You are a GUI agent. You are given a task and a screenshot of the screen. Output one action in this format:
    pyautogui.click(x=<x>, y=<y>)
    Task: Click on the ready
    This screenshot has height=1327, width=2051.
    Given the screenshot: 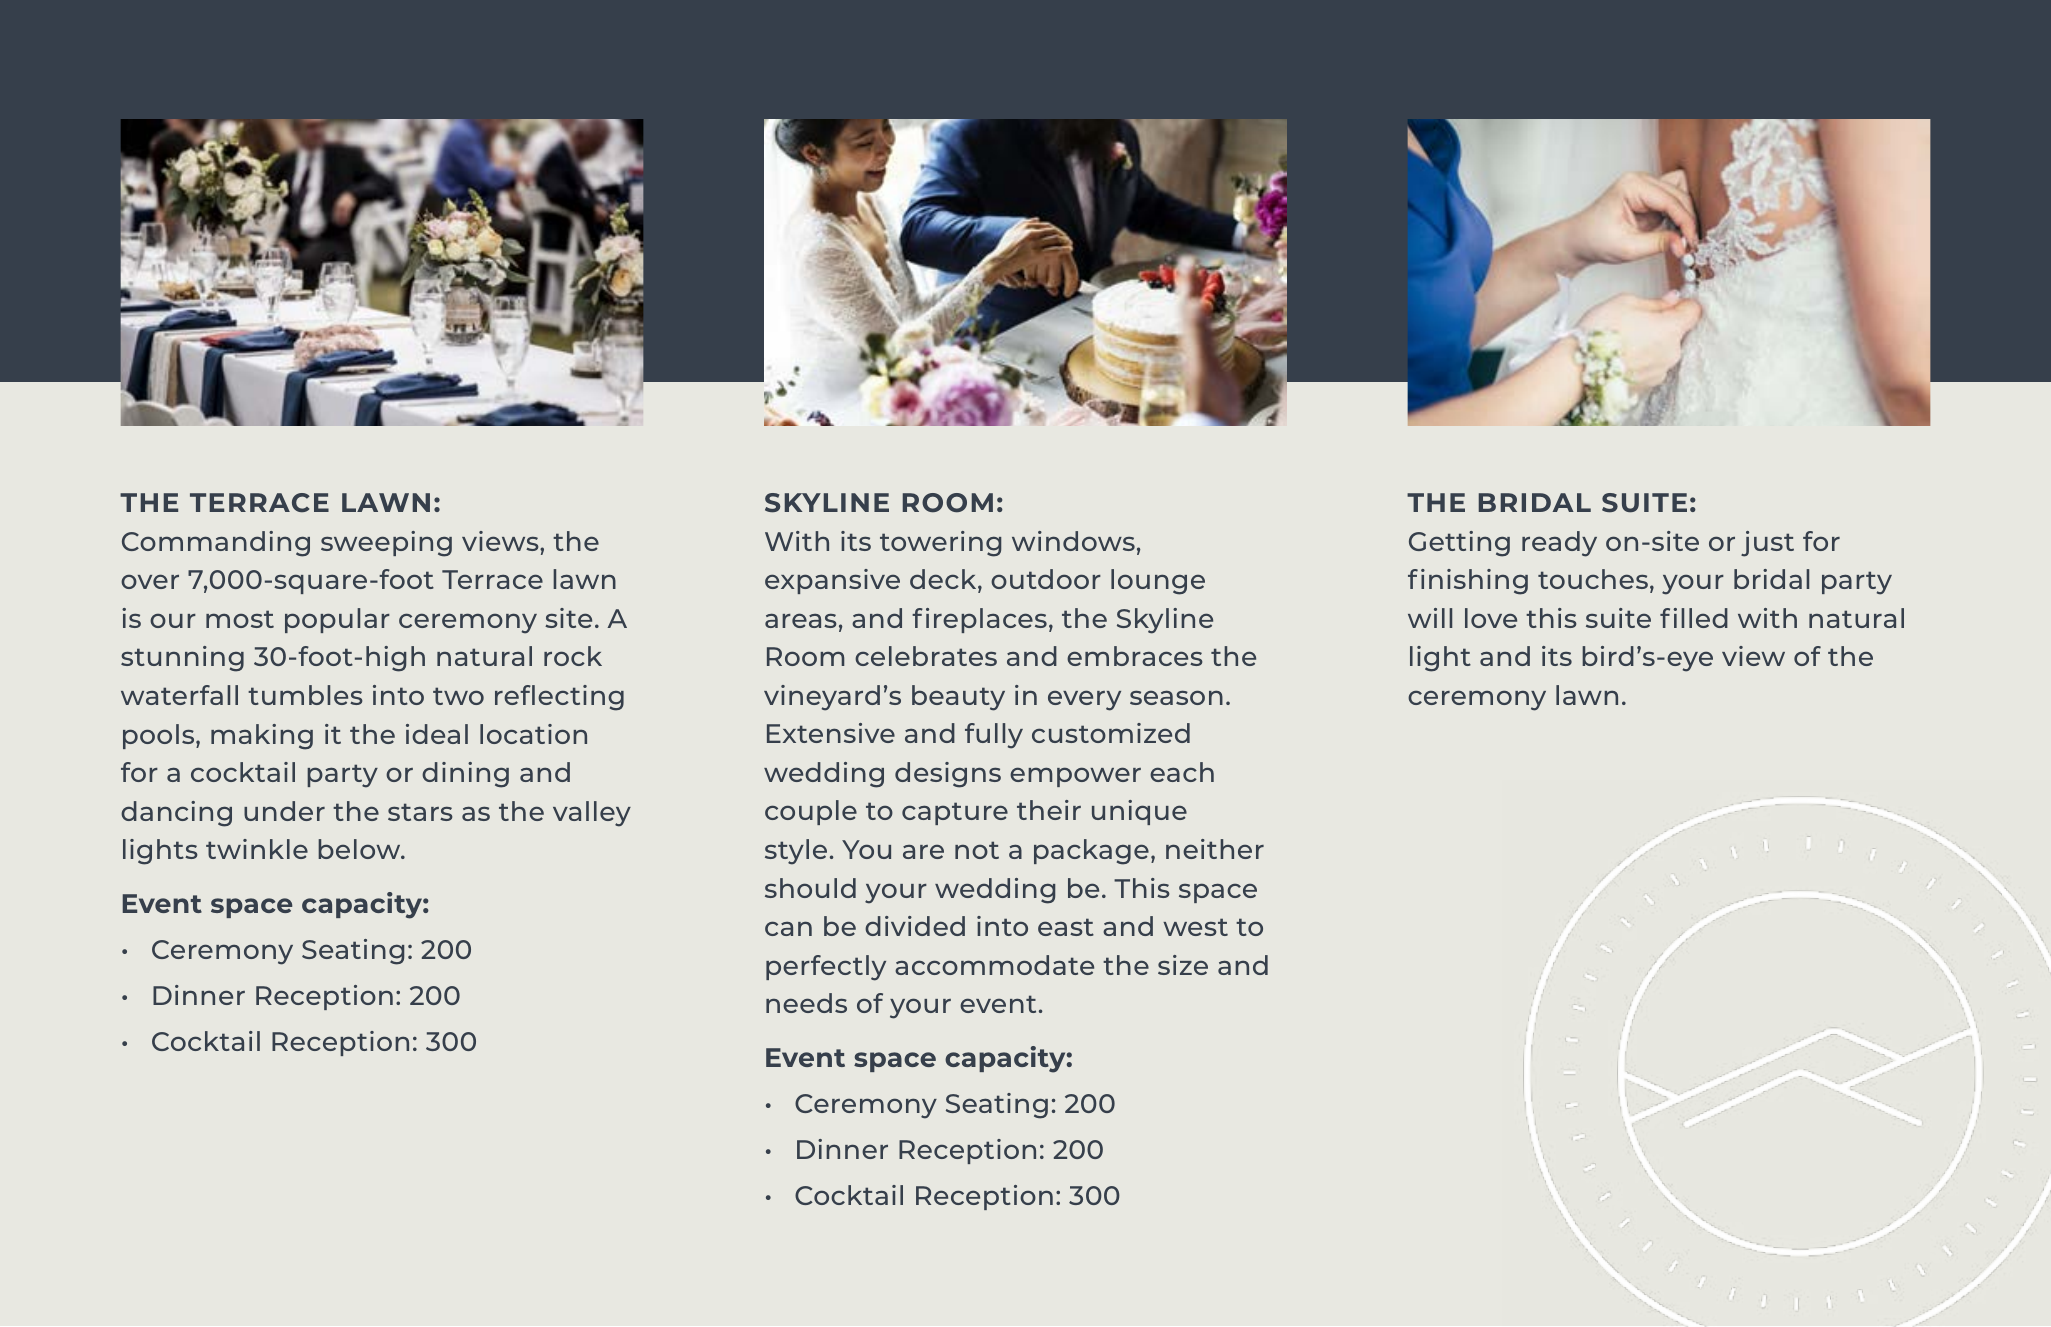 What is the action you would take?
    pyautogui.click(x=1559, y=544)
